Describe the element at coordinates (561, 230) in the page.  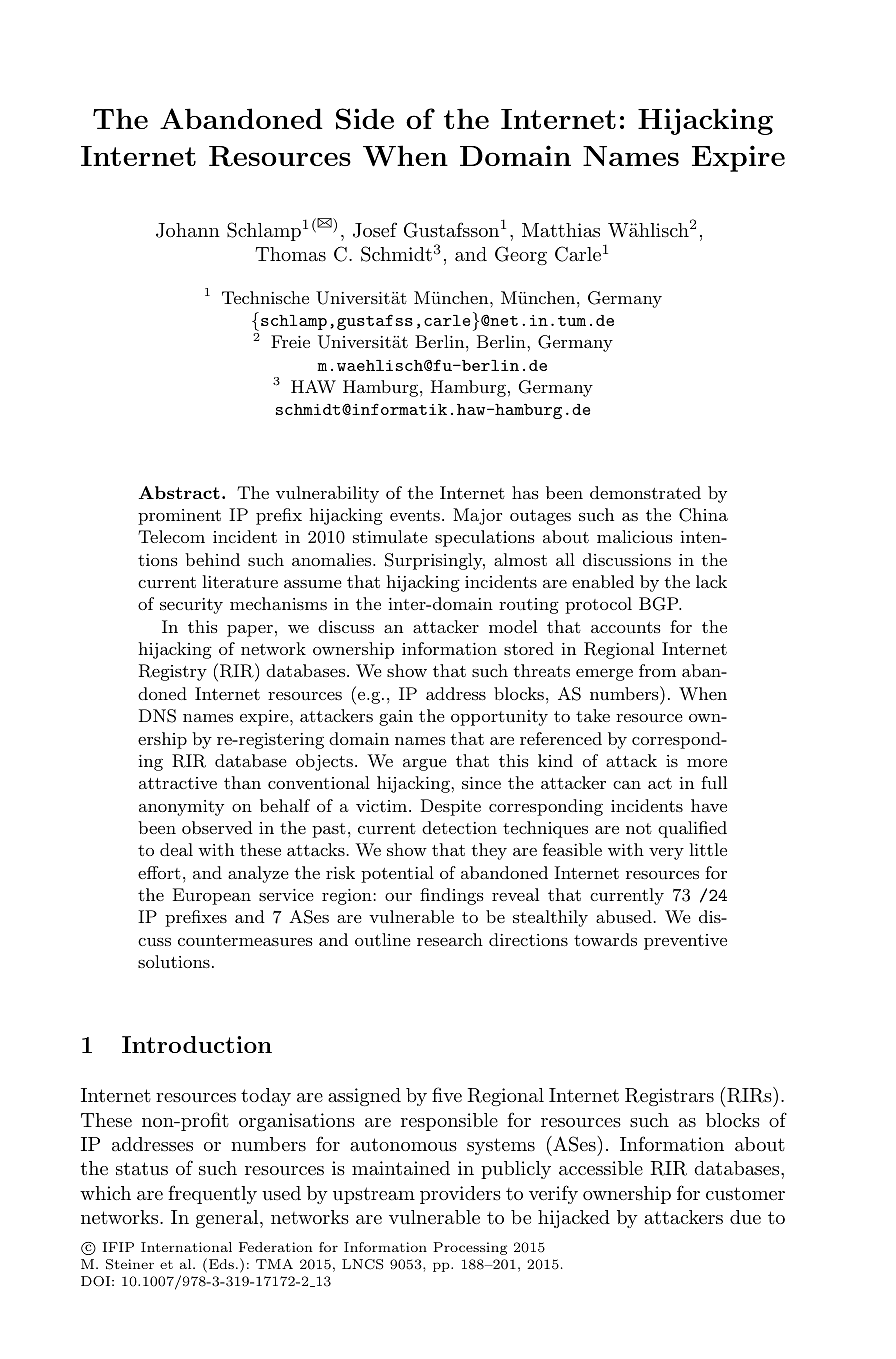
I see `Matthias` at that location.
